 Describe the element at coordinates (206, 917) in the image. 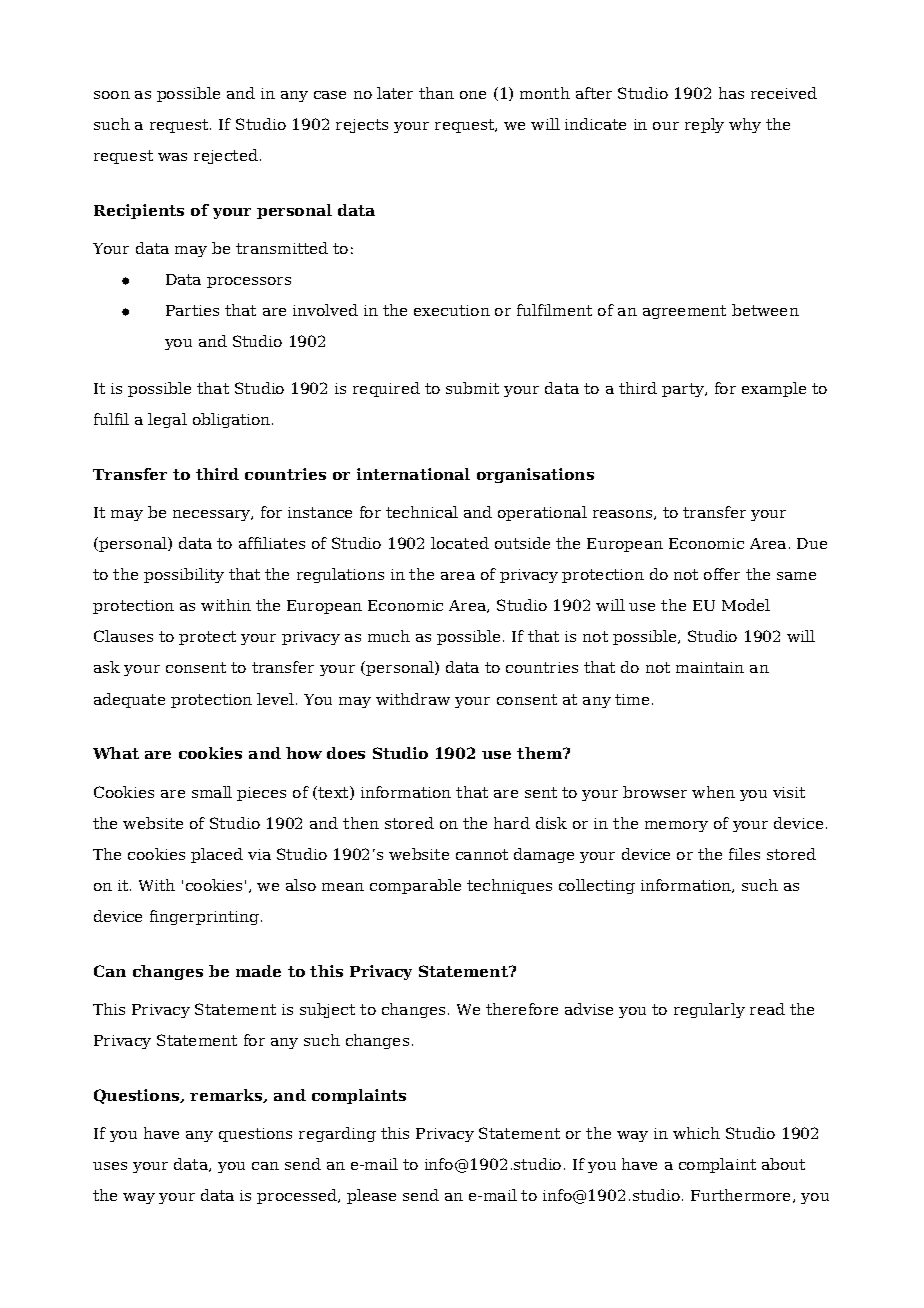

I see `fingerprinting` at that location.
